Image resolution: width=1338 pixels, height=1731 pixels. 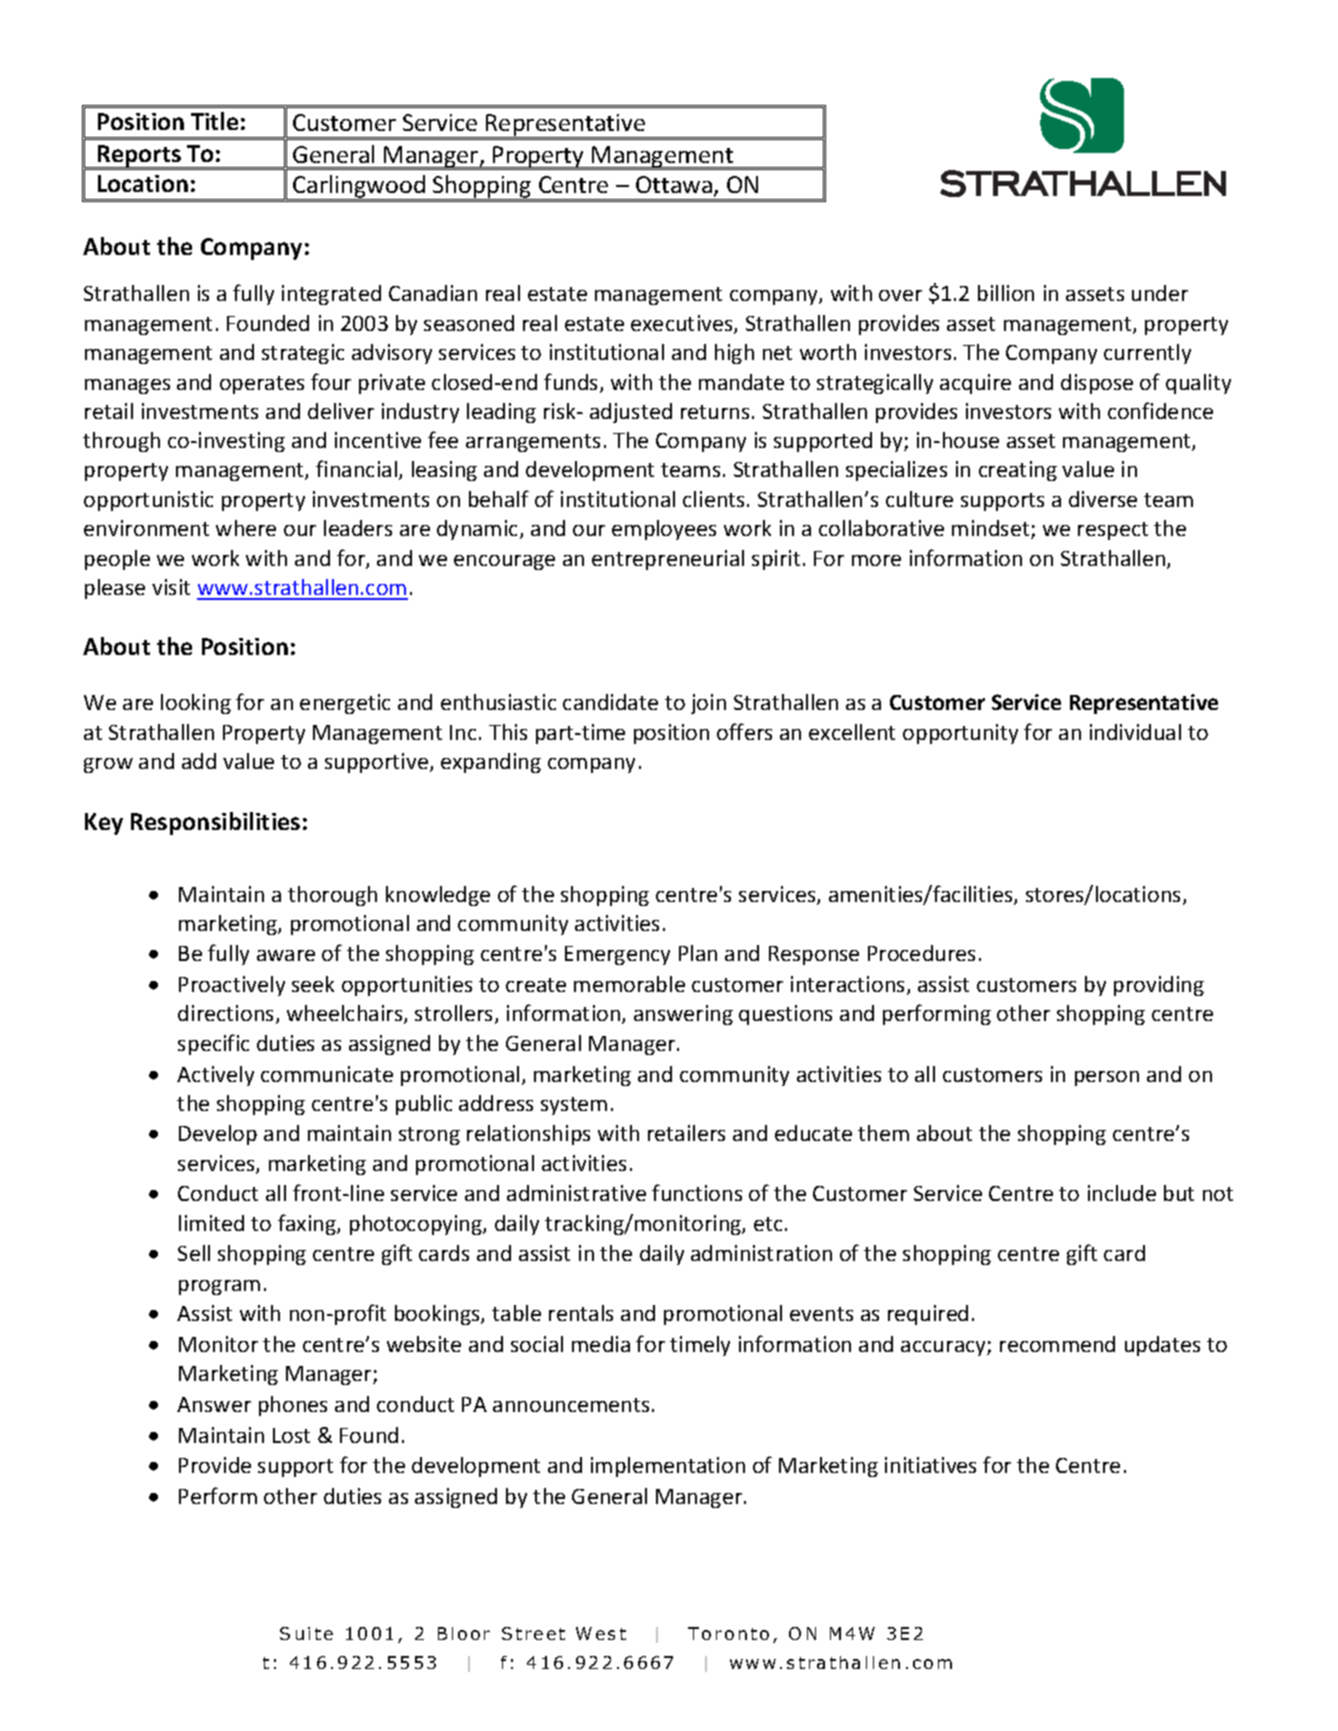 I want to click on under, so click(x=1160, y=293).
